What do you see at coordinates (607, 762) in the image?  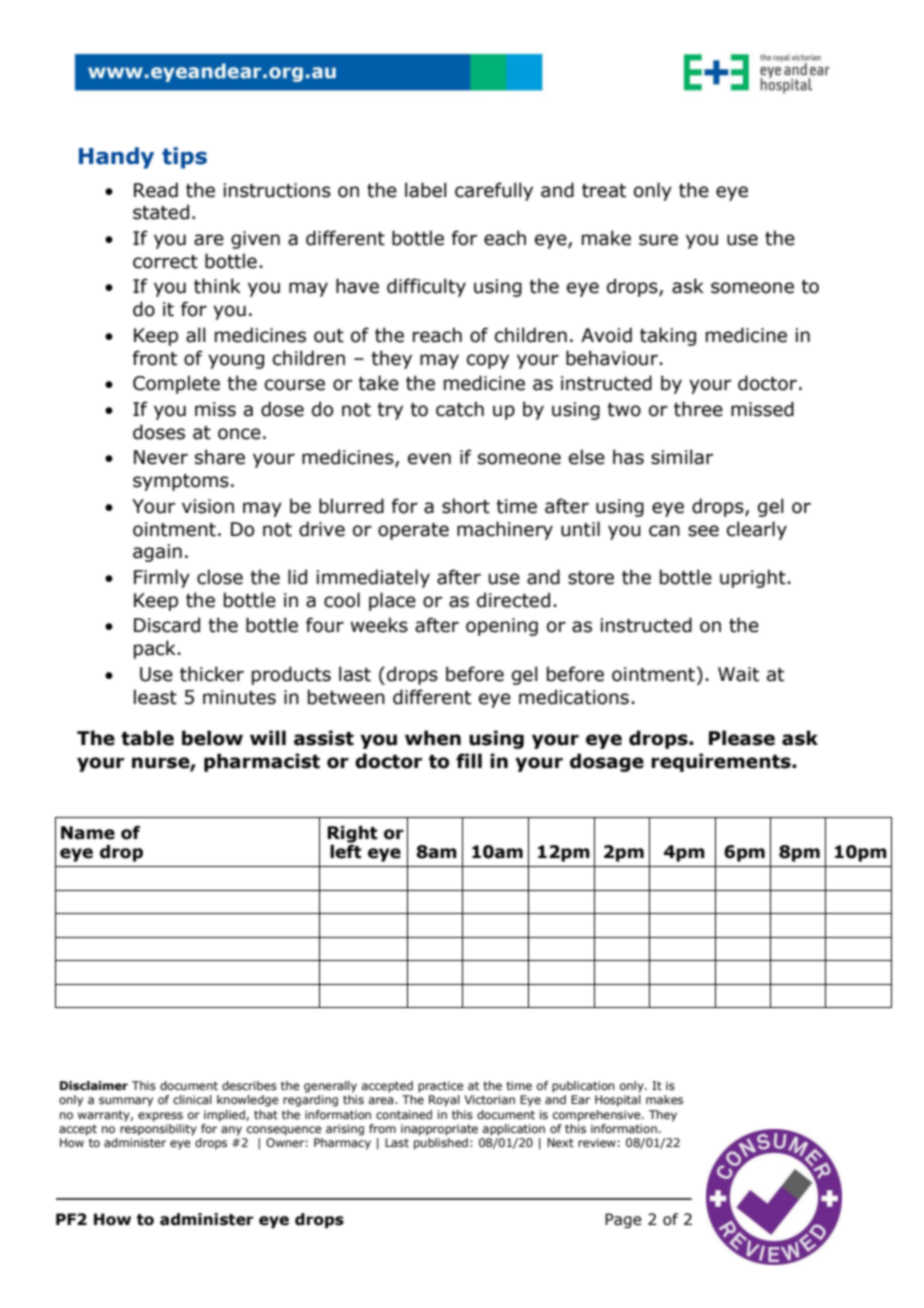 I see `dosage` at bounding box center [607, 762].
